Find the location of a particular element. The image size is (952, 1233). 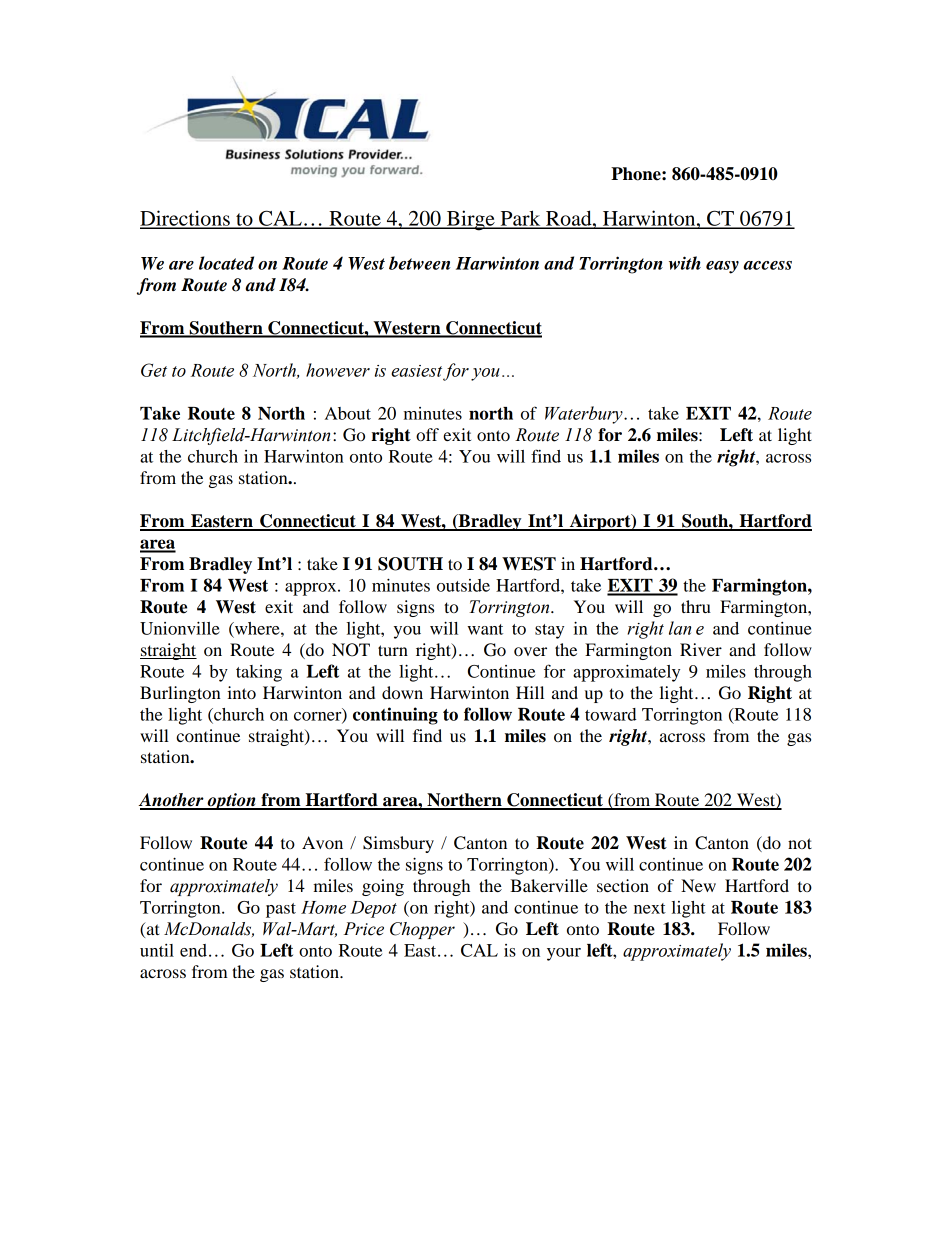

with is located at coordinates (685, 263).
